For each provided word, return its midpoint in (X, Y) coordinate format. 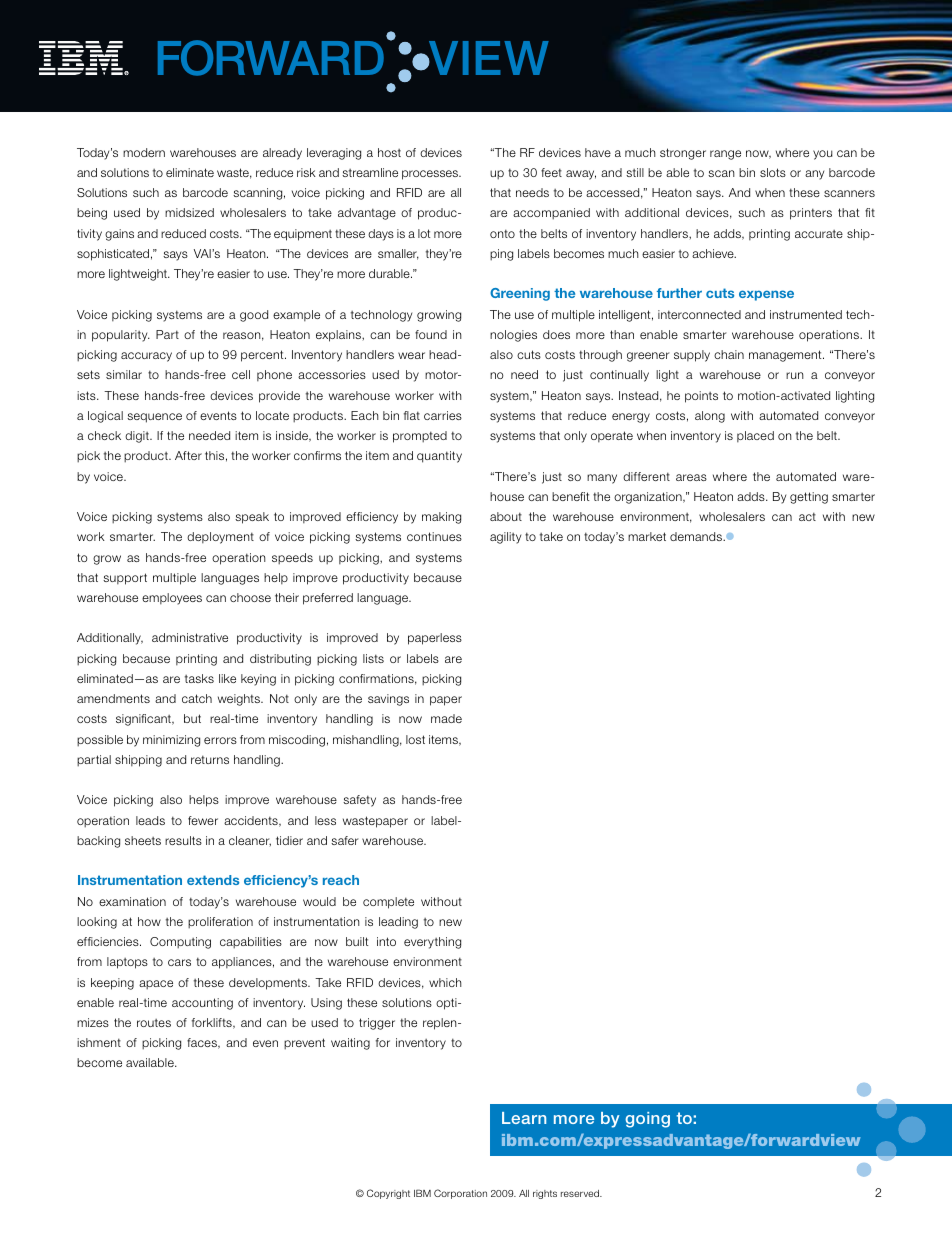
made (446, 718)
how (149, 921)
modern (144, 152)
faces (203, 1043)
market (647, 536)
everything (432, 943)
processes (431, 175)
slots (773, 172)
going (647, 1120)
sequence (154, 418)
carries (443, 415)
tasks (199, 678)
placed (755, 437)
